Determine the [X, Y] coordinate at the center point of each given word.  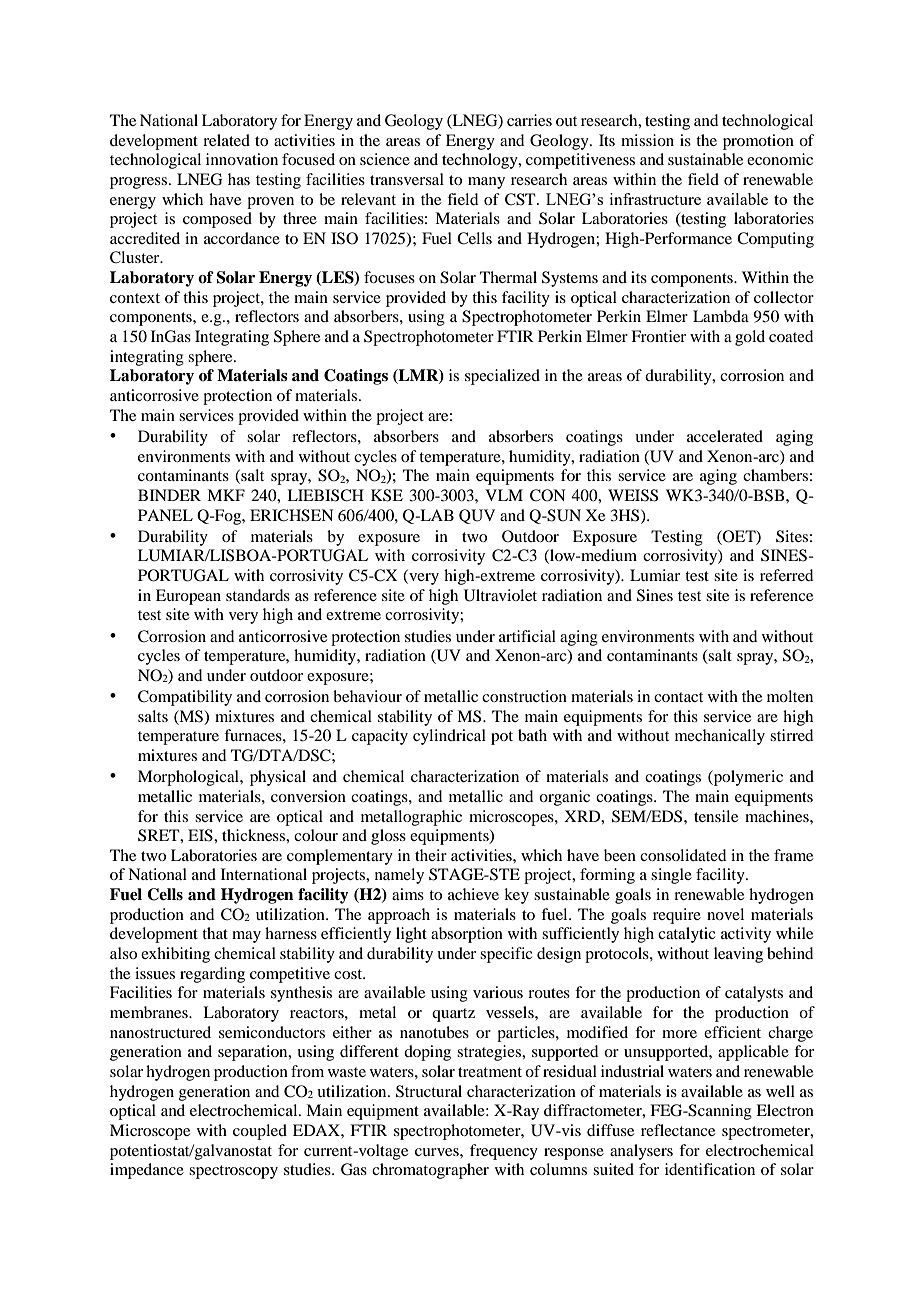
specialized [502, 377]
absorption [467, 935]
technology [481, 161]
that [215, 933]
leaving [738, 955]
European [188, 597]
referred [786, 575]
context [135, 298]
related [226, 140]
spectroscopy [233, 1172]
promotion [758, 142]
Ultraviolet [500, 595]
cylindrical [449, 737]
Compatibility [185, 698]
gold [750, 338]
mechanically [720, 737]
